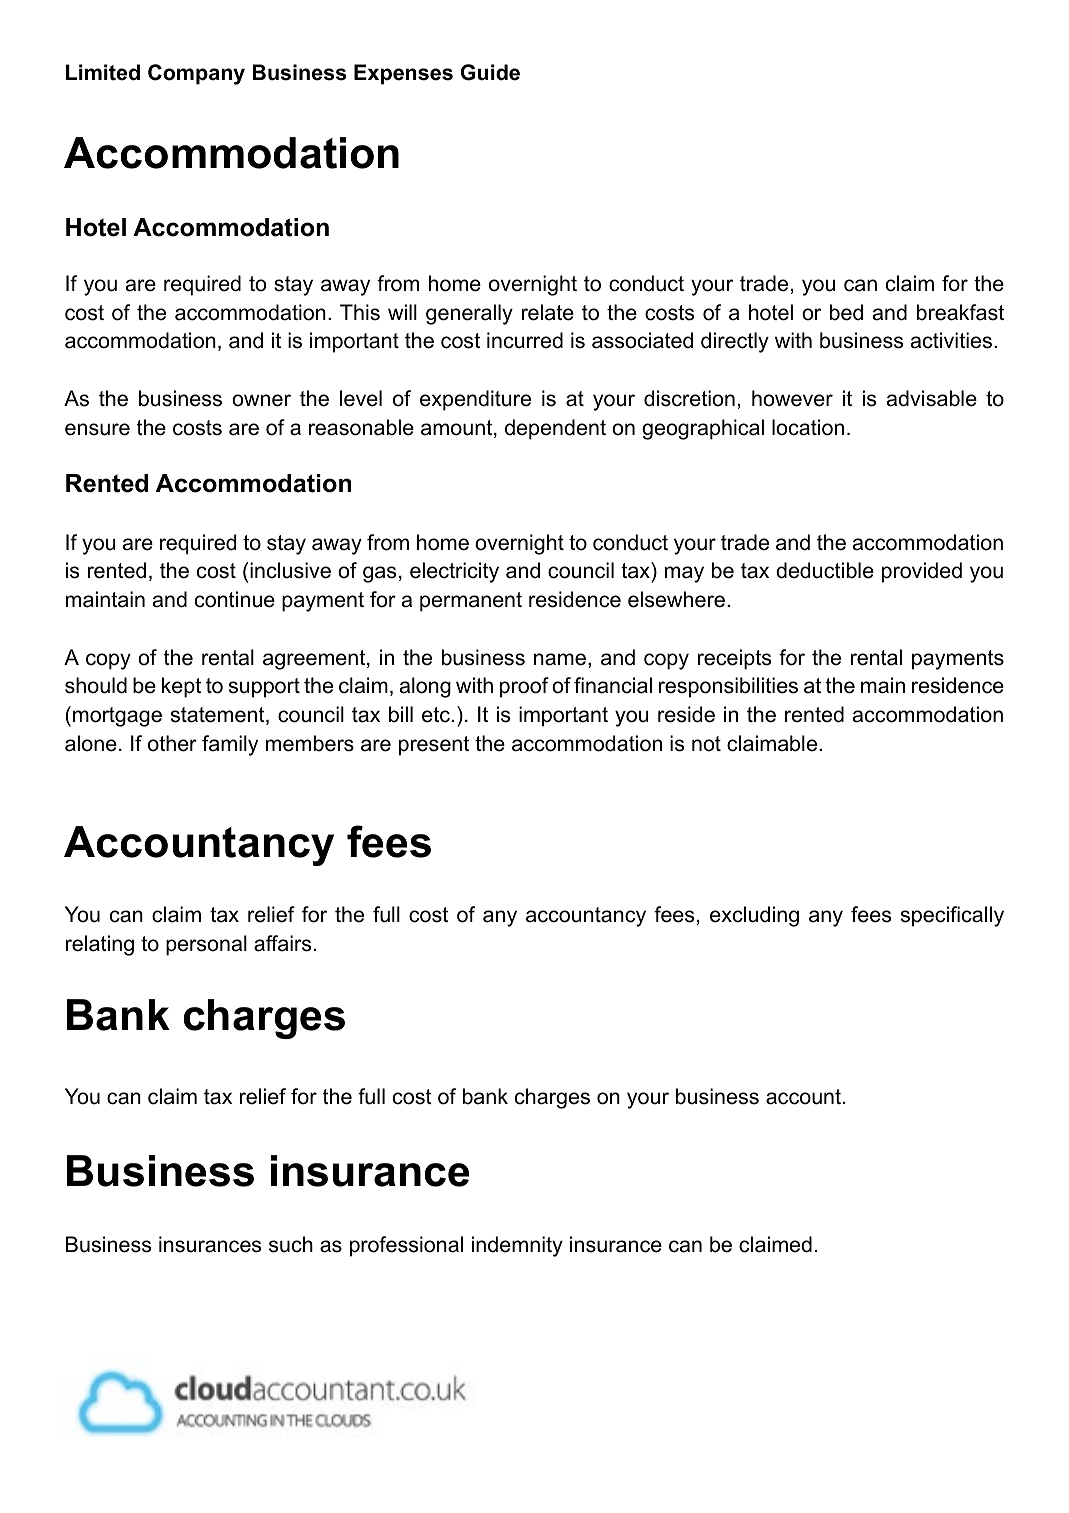 This screenshot has height=1513, width=1069. I want to click on personal, so click(206, 945).
